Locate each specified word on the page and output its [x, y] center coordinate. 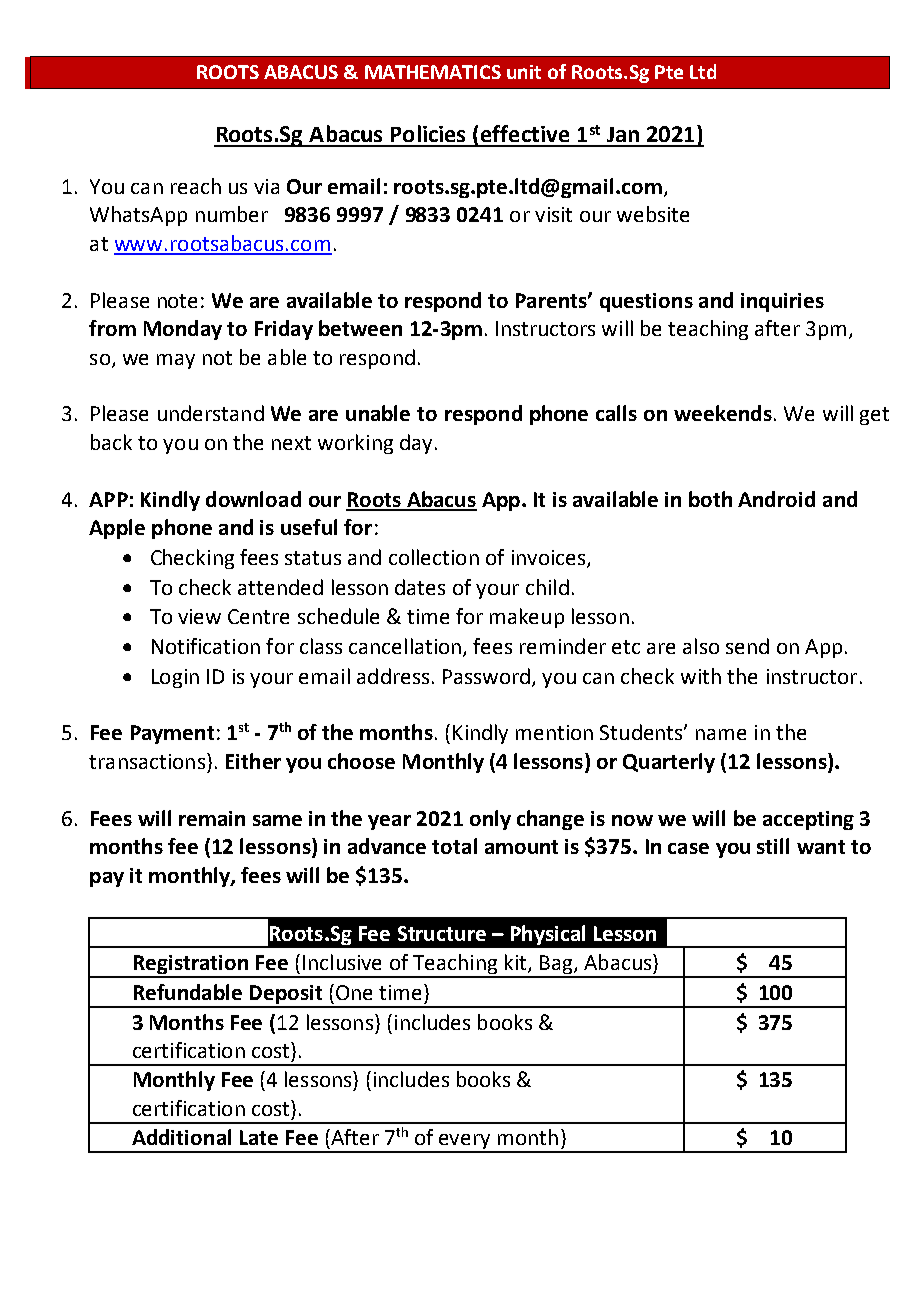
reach [196, 186]
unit [524, 72]
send [747, 646]
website [653, 214]
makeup [527, 618]
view [199, 616]
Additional [181, 1137]
